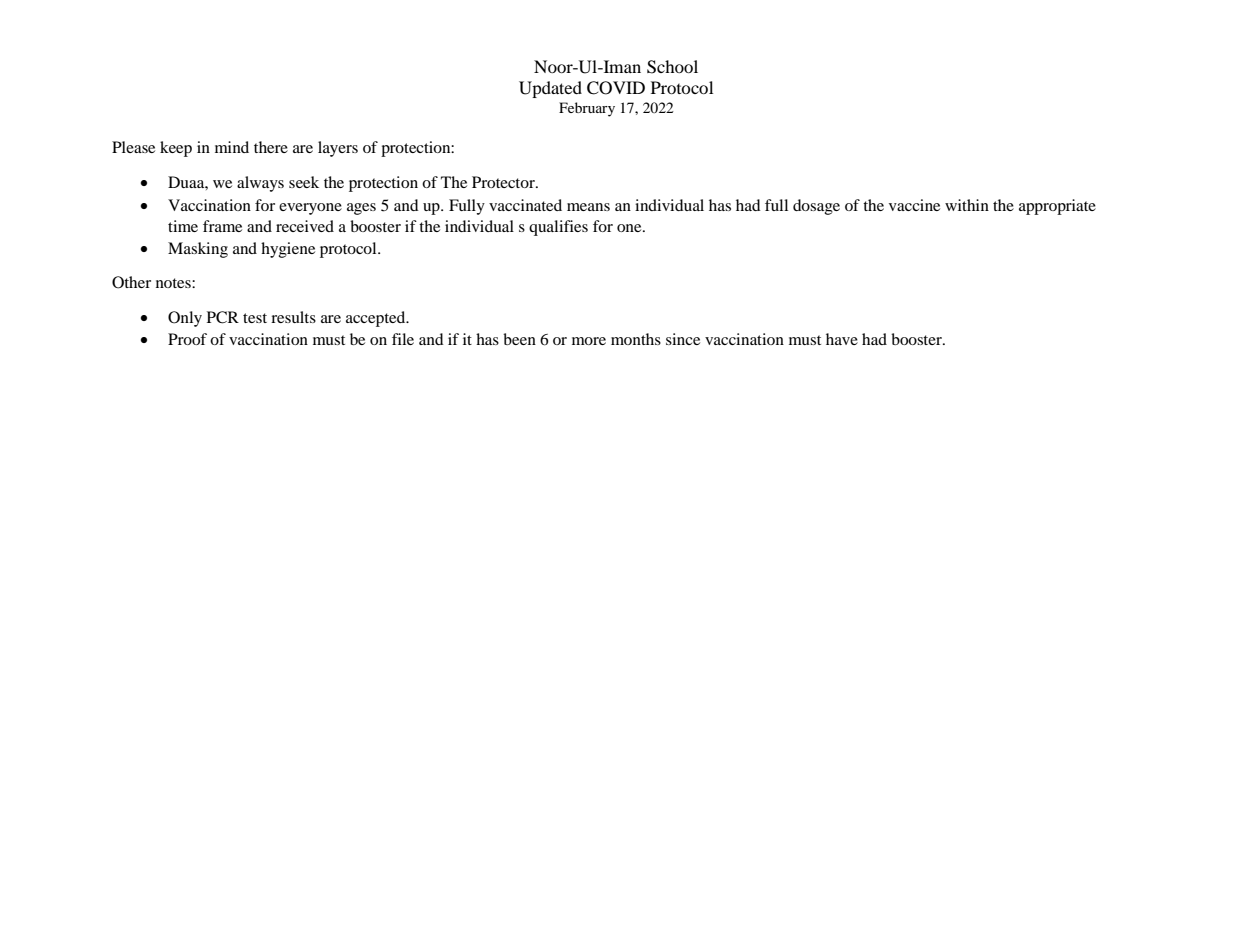 The width and height of the image is (1233, 952). Describe the element at coordinates (310, 209) in the image. I see `everyone` at that location.
